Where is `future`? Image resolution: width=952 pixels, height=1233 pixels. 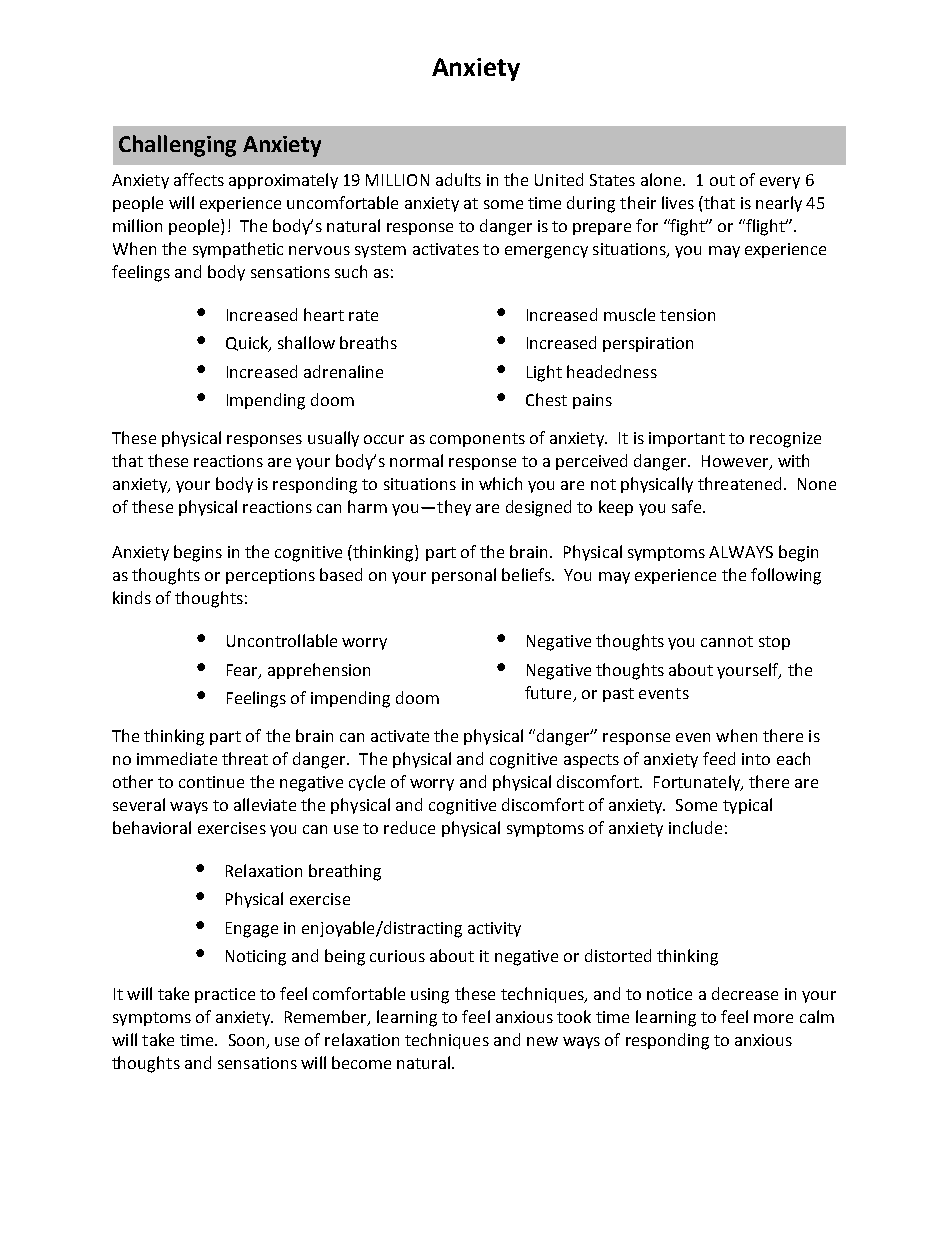 future is located at coordinates (548, 692).
